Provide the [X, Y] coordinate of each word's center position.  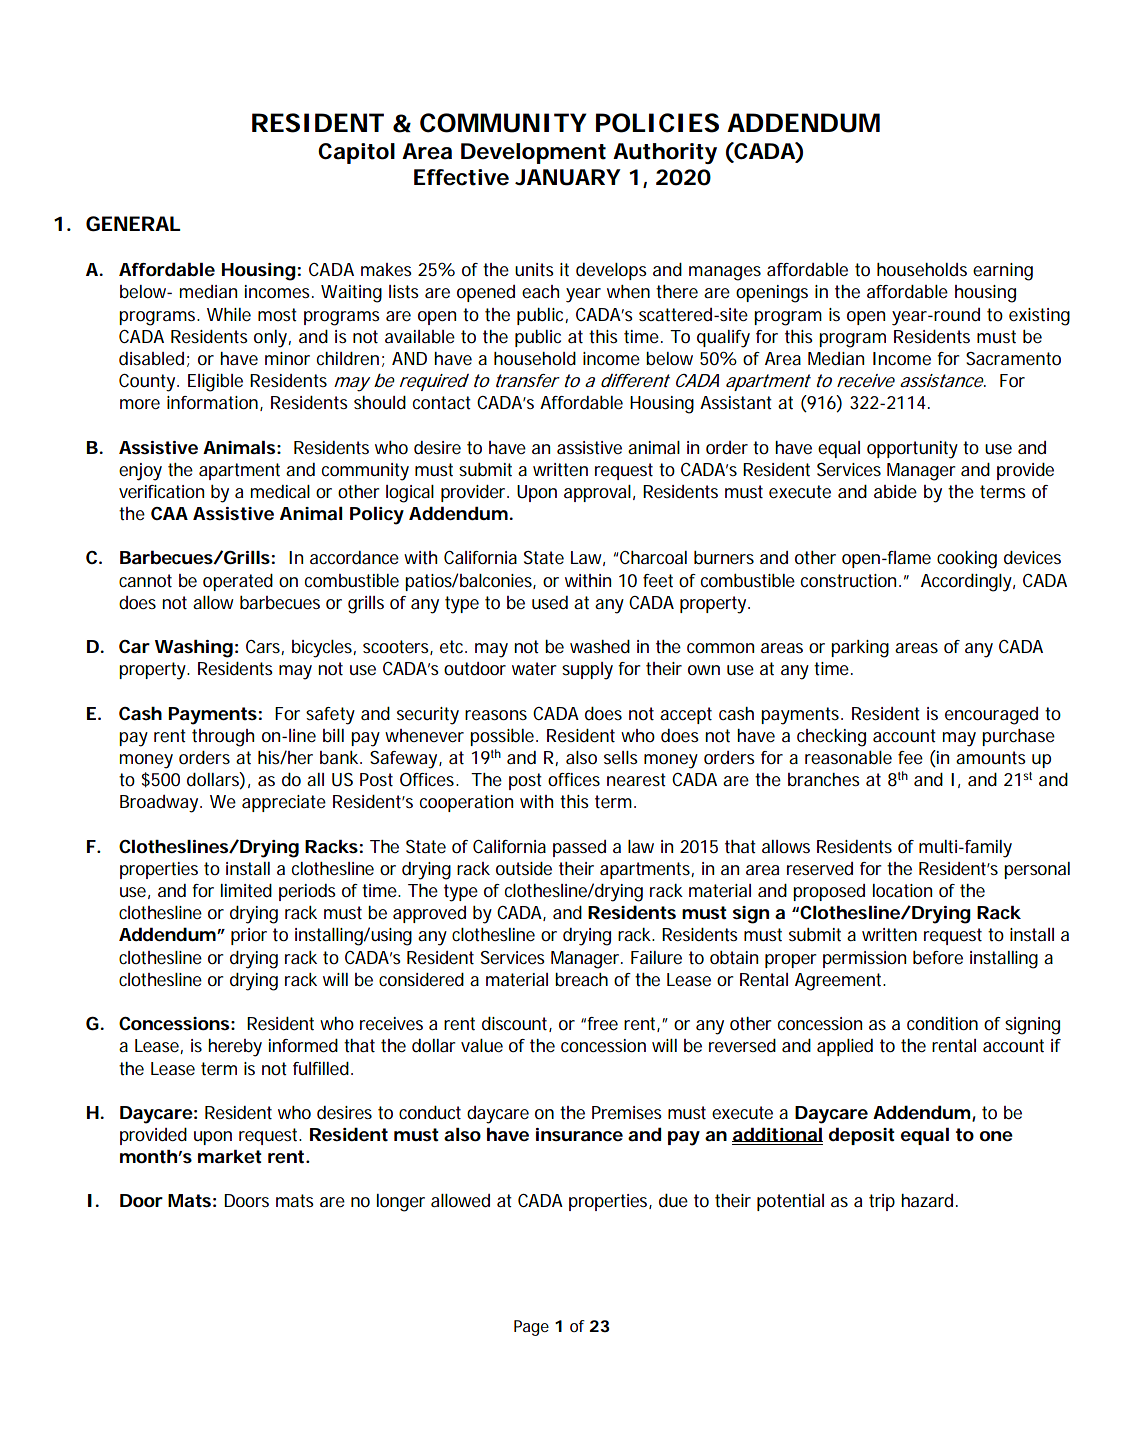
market [230, 1157]
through [223, 738]
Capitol [356, 153]
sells [621, 757]
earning [1003, 272]
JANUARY [568, 177]
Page [531, 1328]
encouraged [991, 716]
